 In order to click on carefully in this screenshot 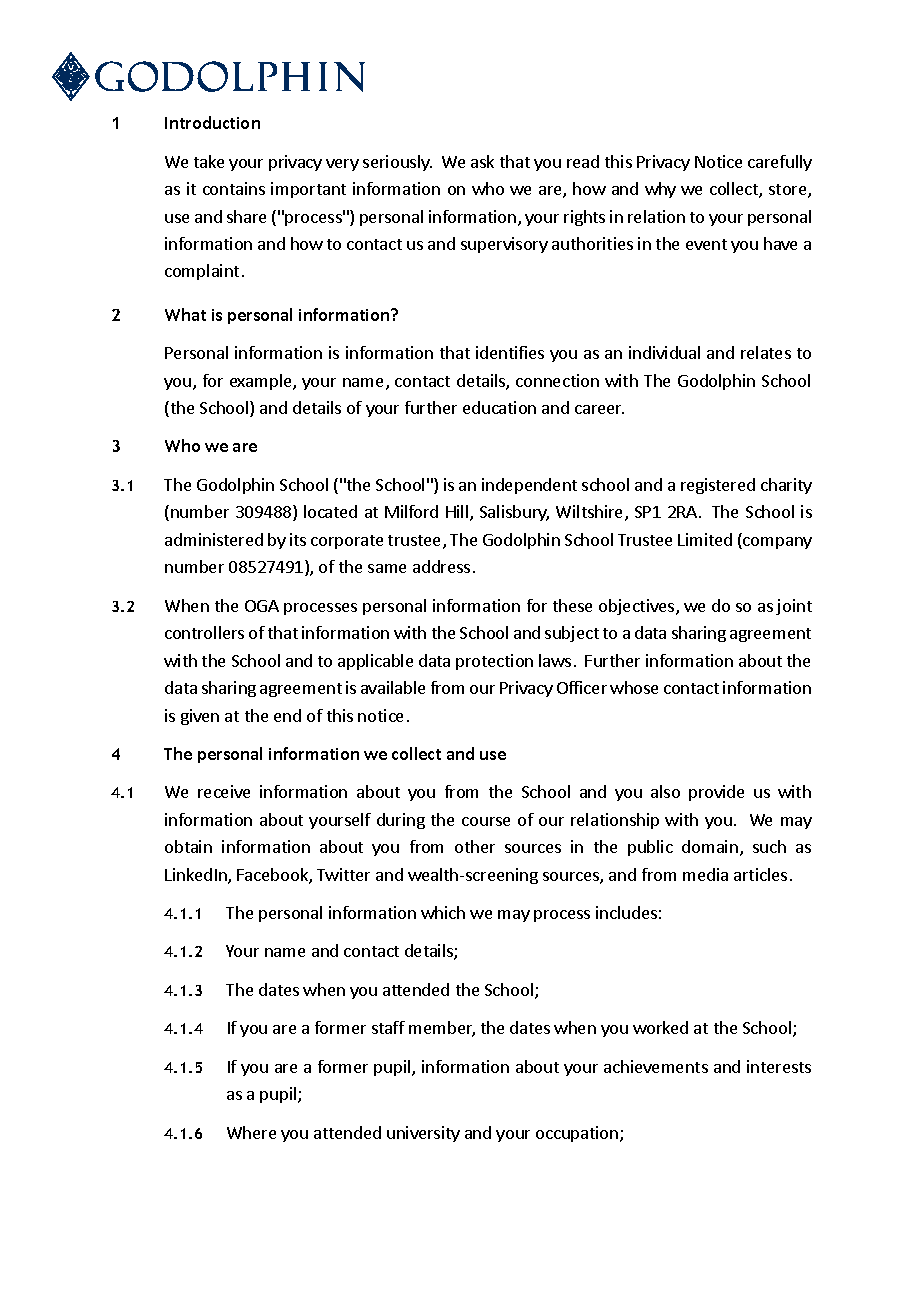, I will do `click(780, 163)`.
